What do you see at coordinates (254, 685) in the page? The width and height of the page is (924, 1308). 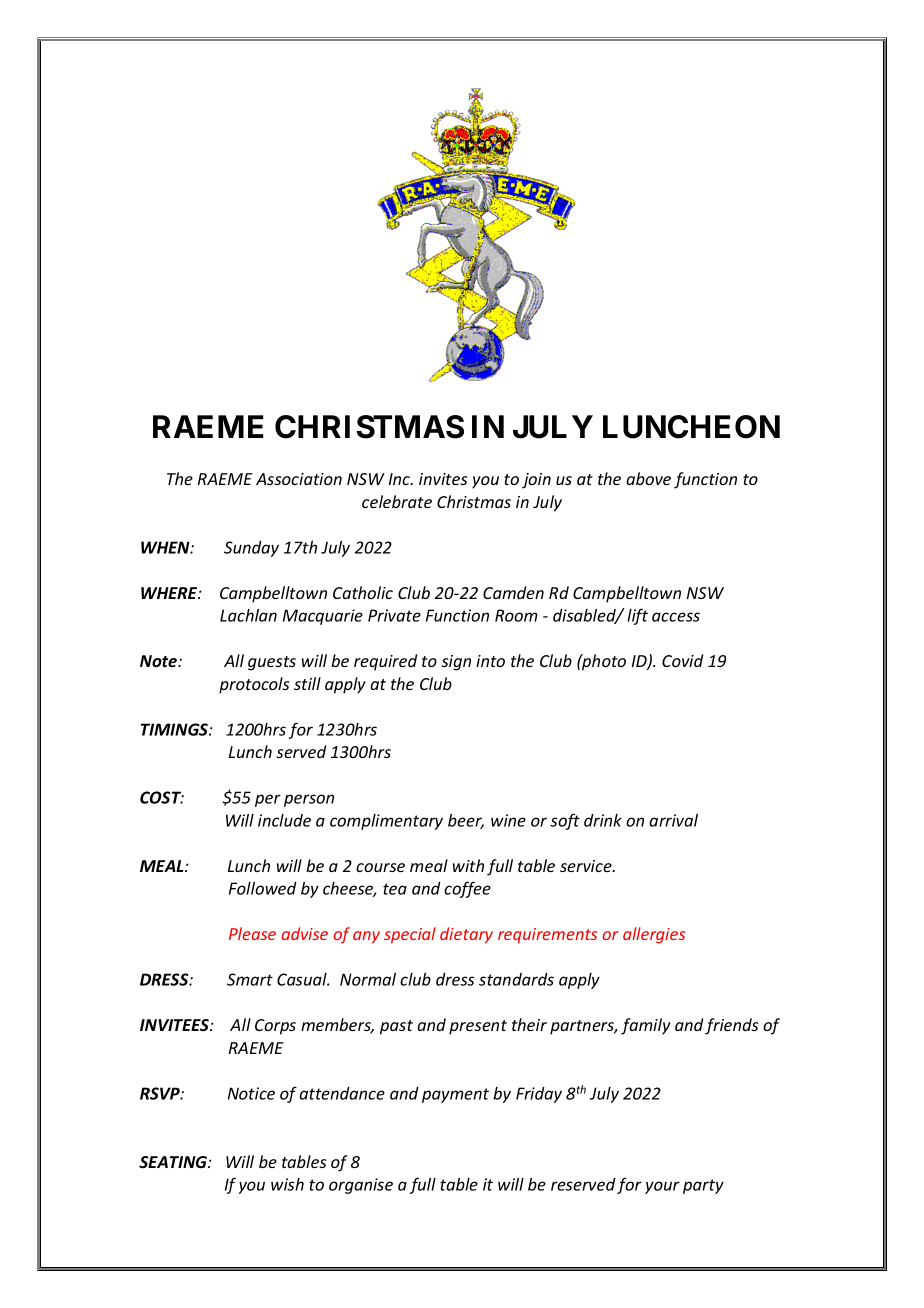 I see `protocols` at bounding box center [254, 685].
